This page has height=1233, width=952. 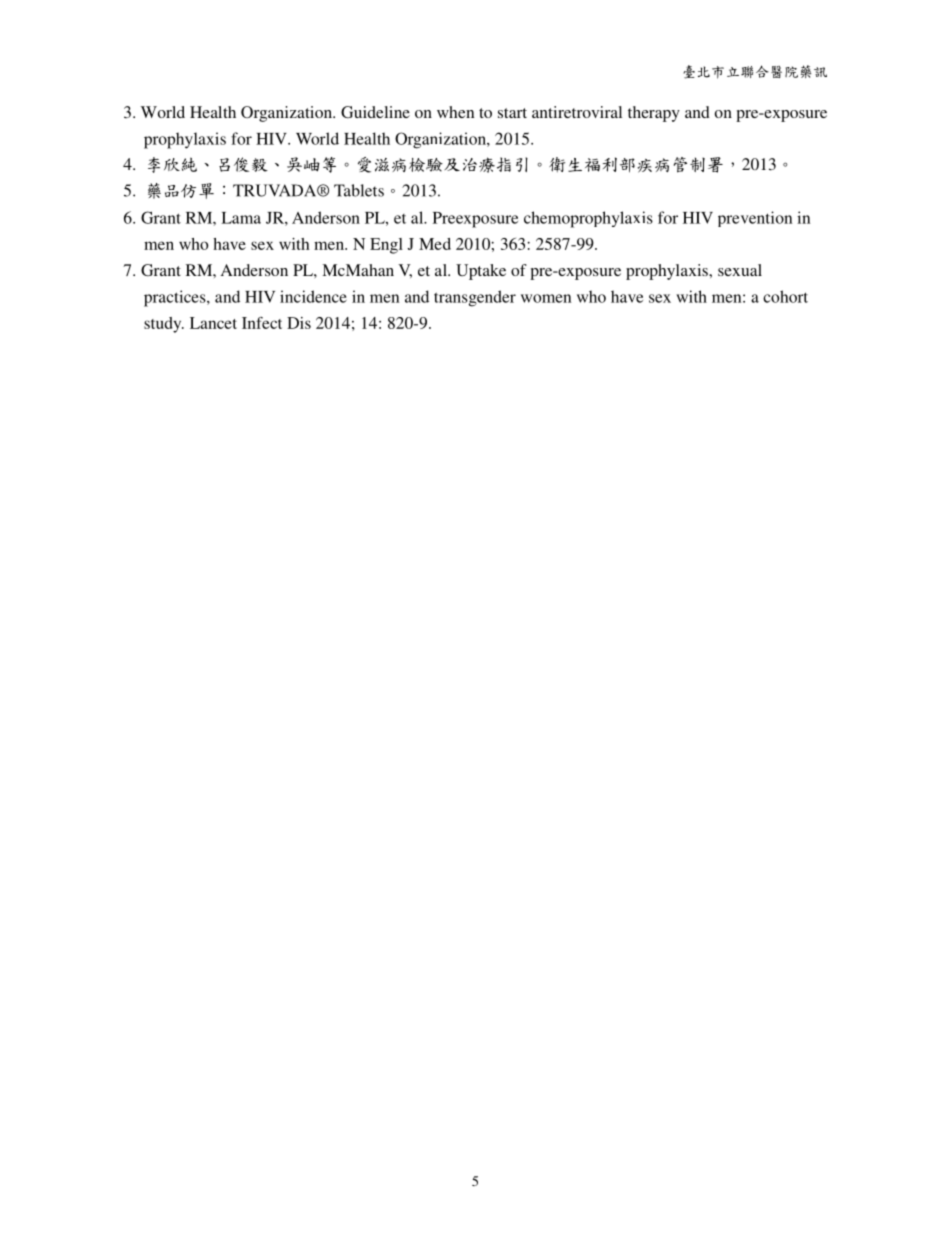 I want to click on prevention, so click(x=755, y=219).
